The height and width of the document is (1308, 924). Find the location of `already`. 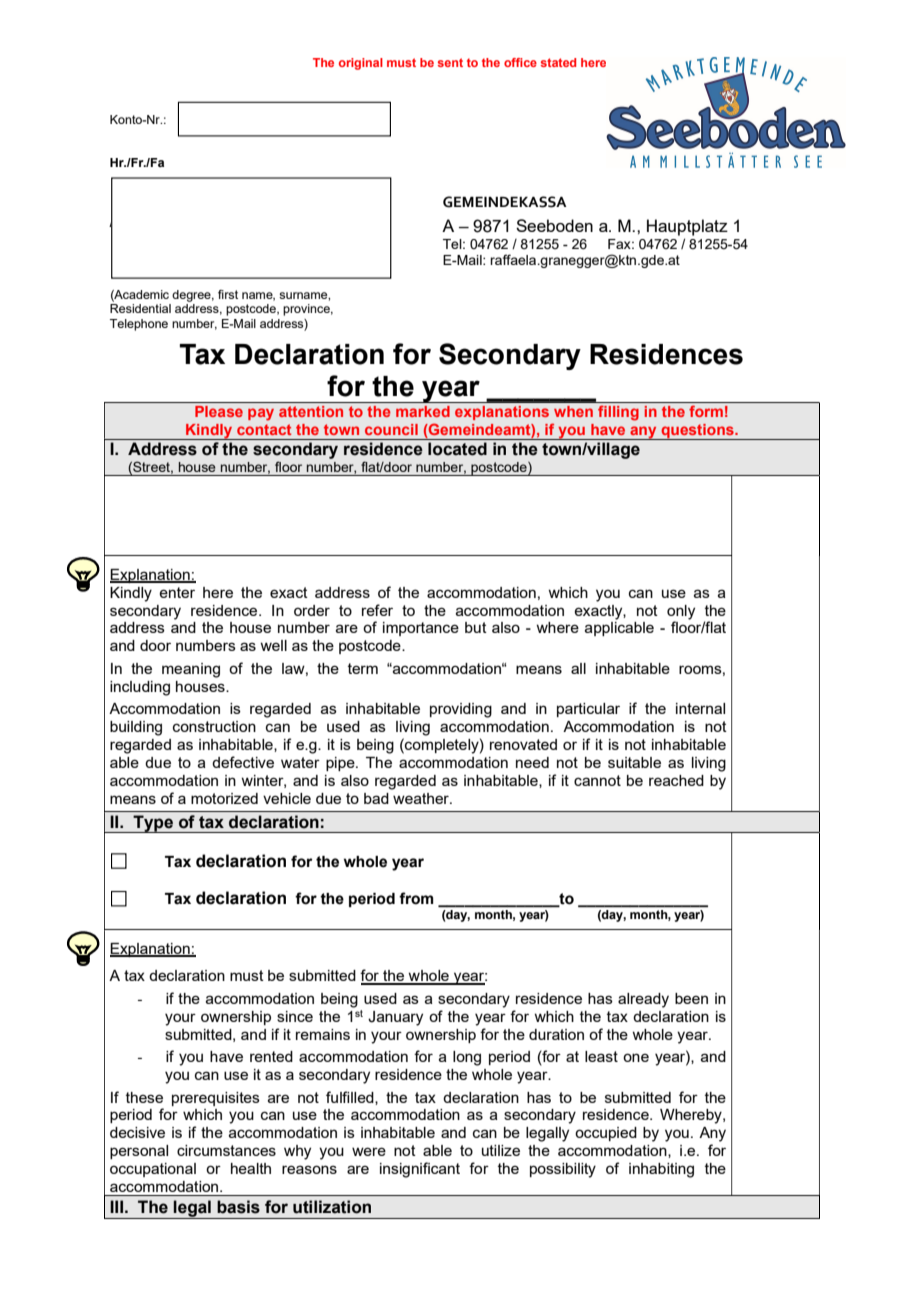

already is located at coordinates (643, 1000).
